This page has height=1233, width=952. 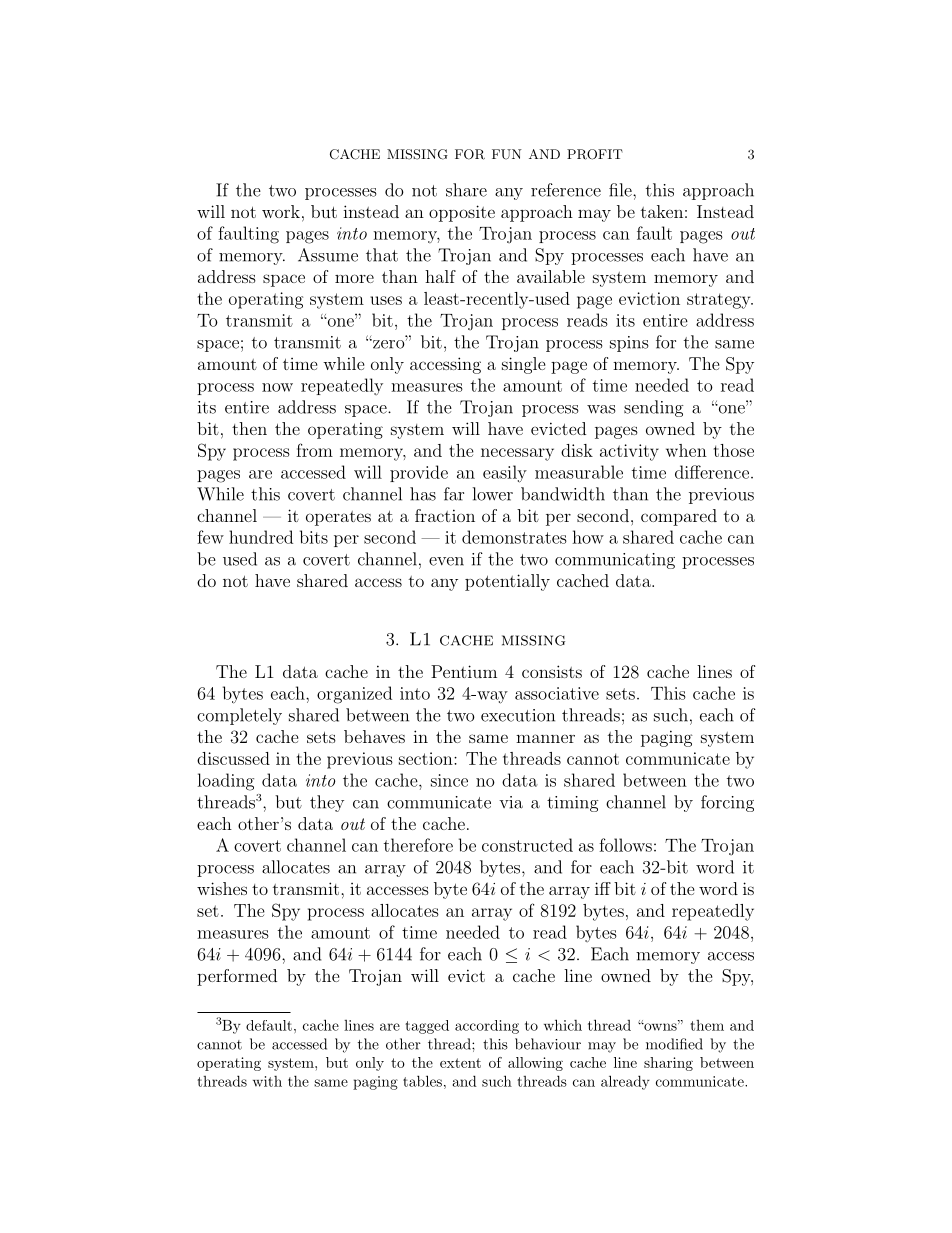 What do you see at coordinates (277, 387) in the page?
I see `now` at bounding box center [277, 387].
